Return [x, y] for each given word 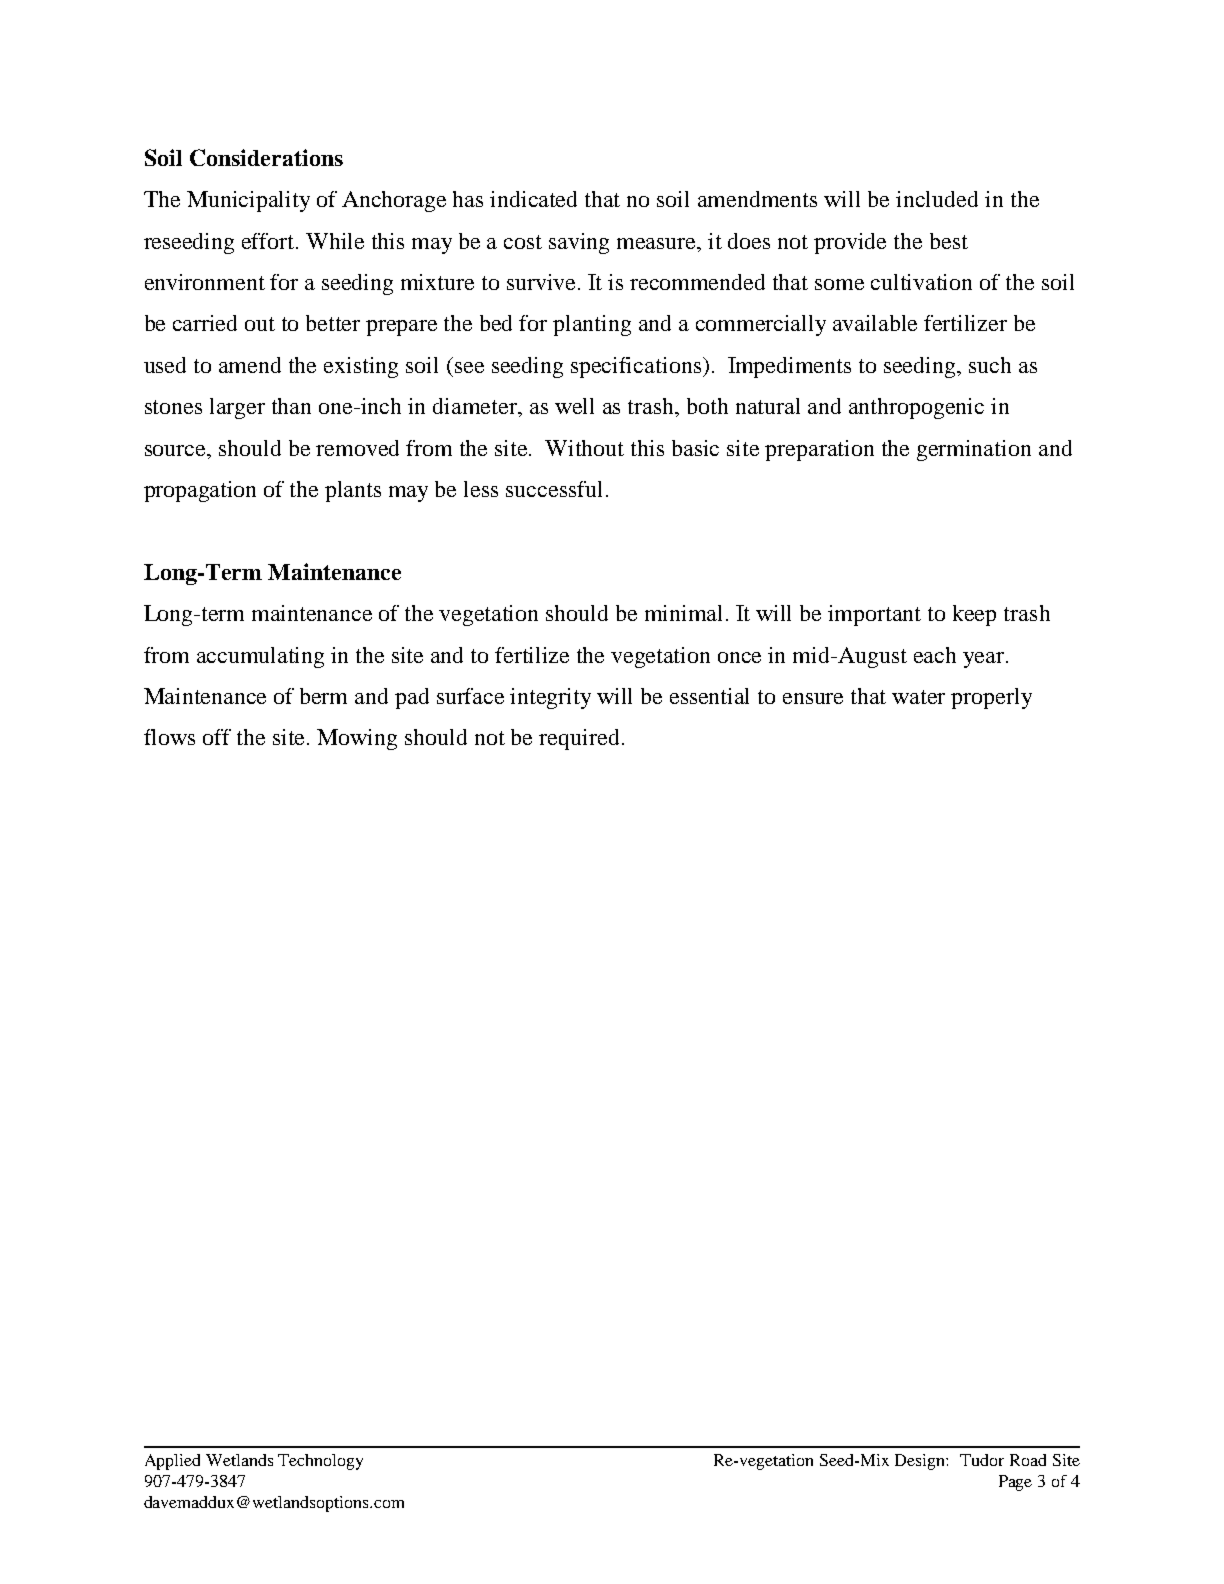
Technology [320, 1462]
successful [554, 489]
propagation [200, 491]
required [579, 739]
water [918, 697]
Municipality [248, 201]
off [217, 737]
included [937, 199]
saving [579, 243]
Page [1015, 1483]
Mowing [357, 739]
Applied [172, 1462]
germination [974, 450]
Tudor [982, 1460]
